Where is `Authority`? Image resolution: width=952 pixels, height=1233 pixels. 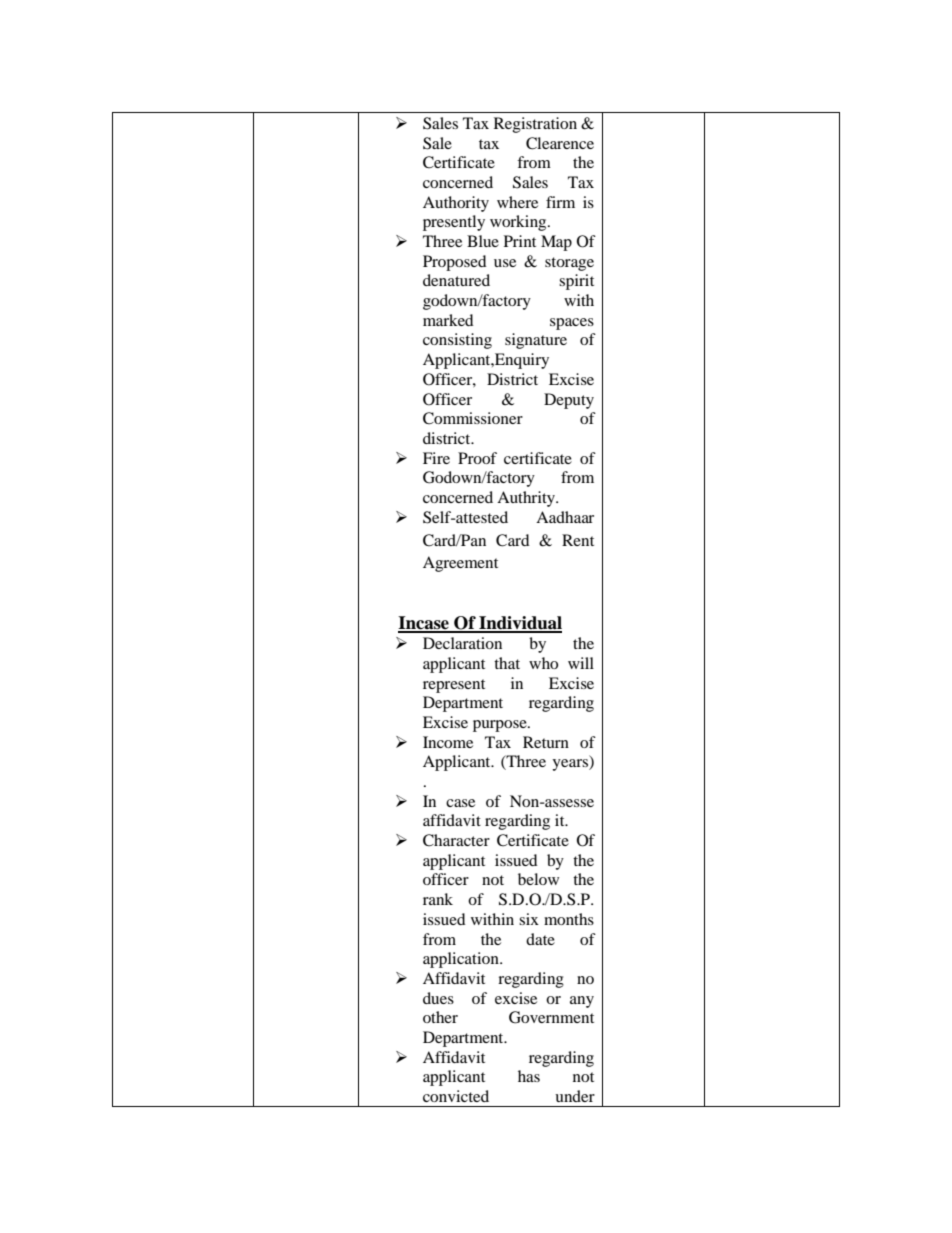 Authority is located at coordinates (456, 204).
